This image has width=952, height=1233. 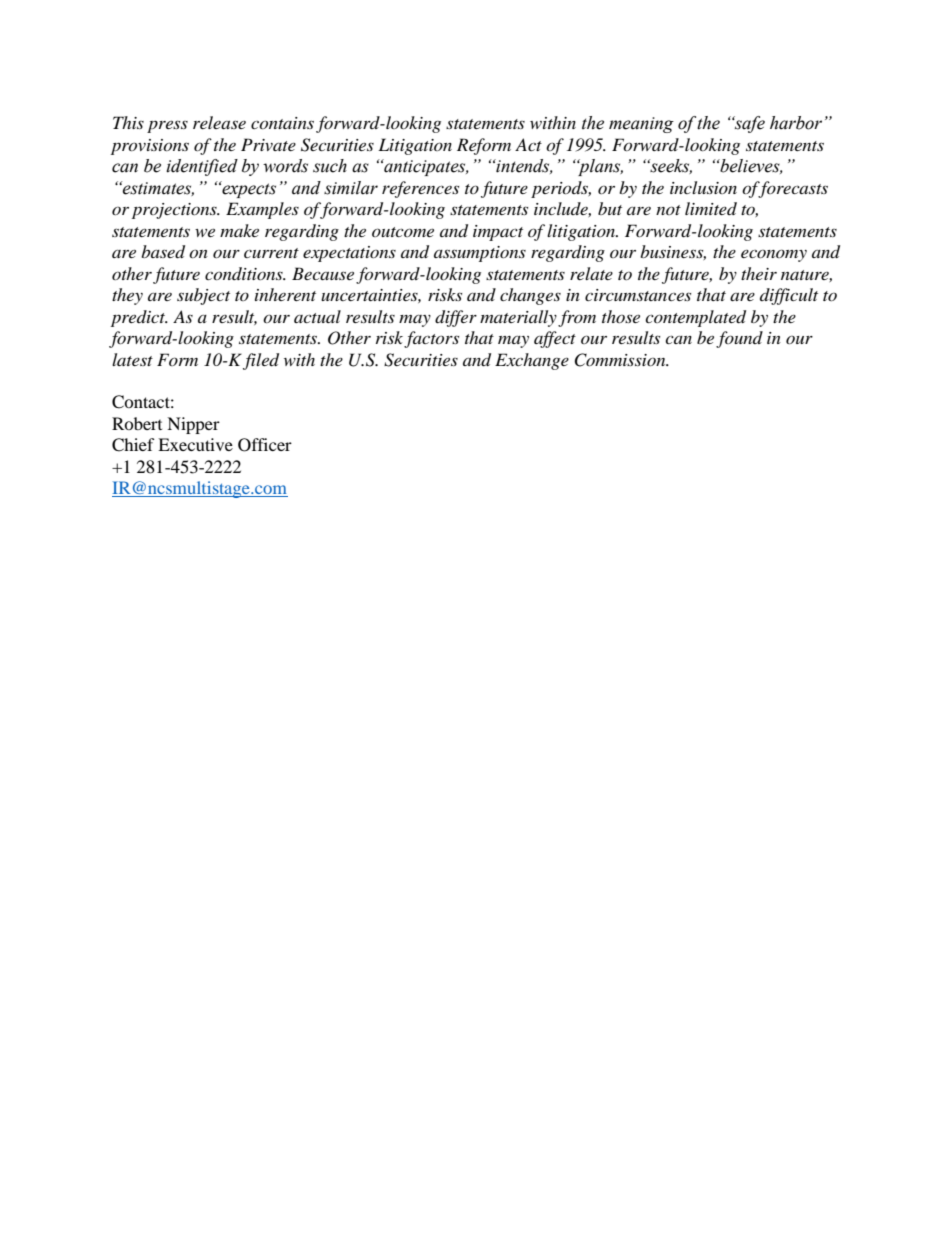 What do you see at coordinates (261, 361) in the image?
I see `filed` at bounding box center [261, 361].
